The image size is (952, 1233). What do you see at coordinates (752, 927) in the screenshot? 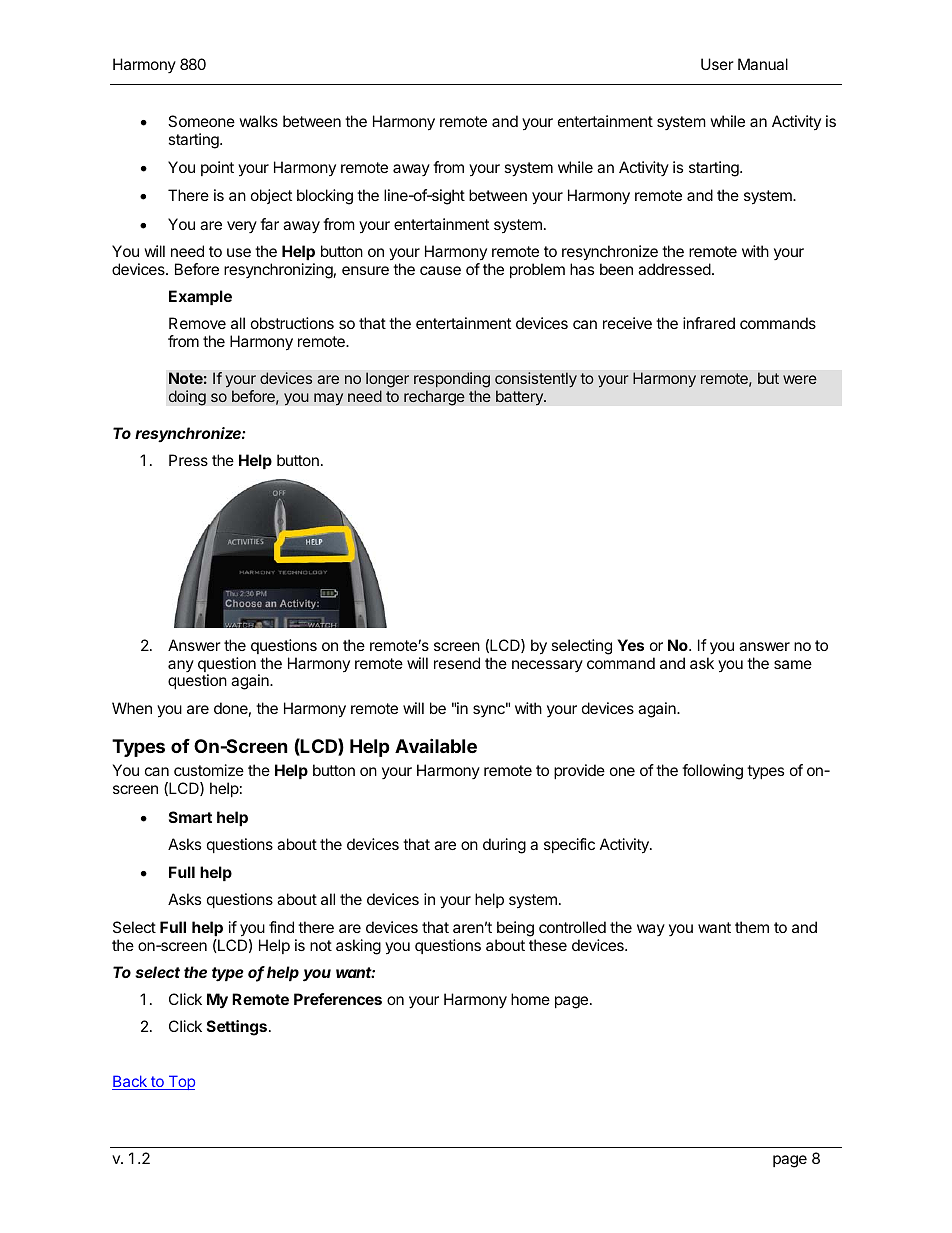
I see `them` at bounding box center [752, 927].
